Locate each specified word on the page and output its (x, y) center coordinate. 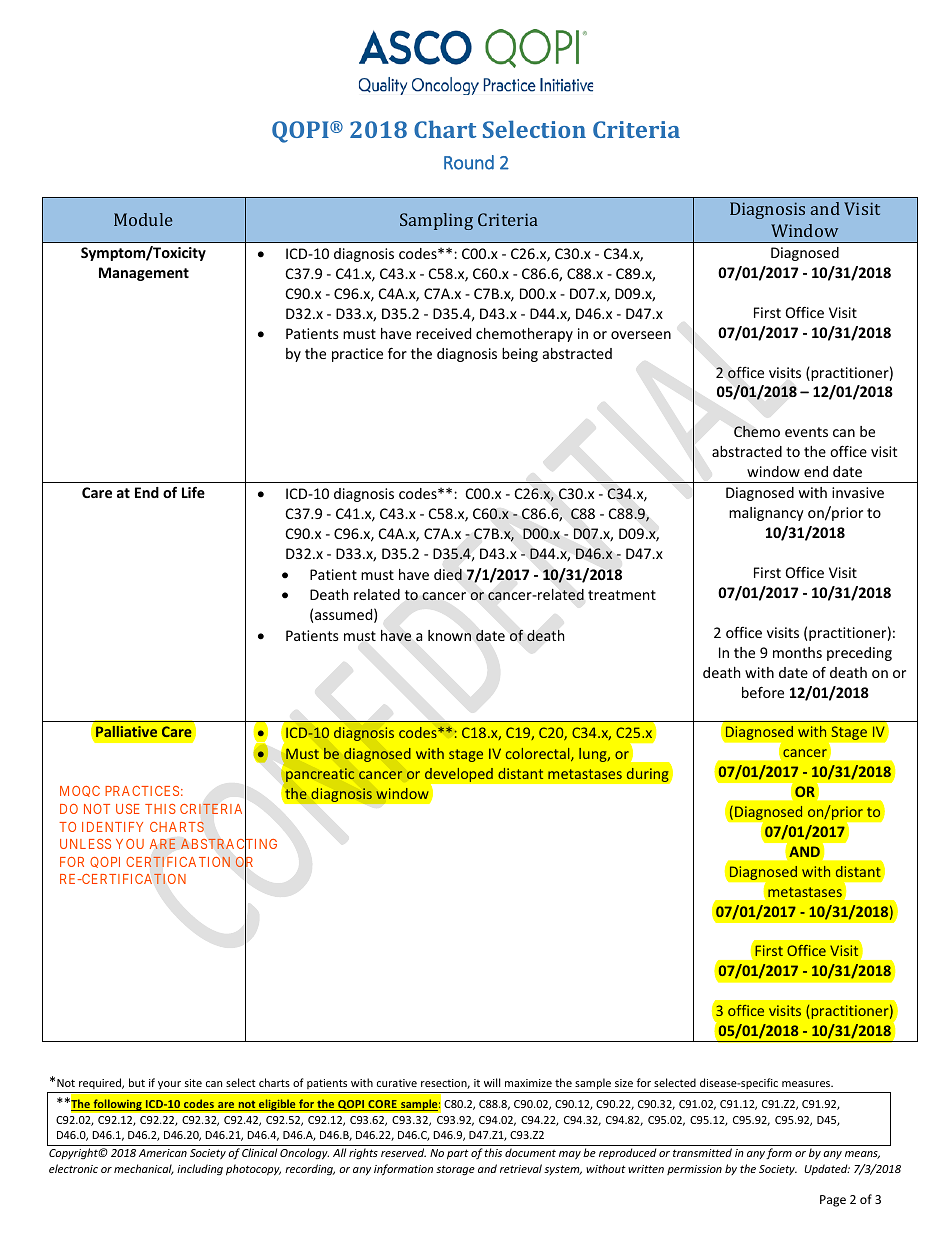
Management (144, 274)
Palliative (126, 731)
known (449, 635)
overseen (641, 335)
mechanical (144, 1169)
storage (455, 1170)
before (763, 692)
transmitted (702, 1152)
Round (469, 162)
